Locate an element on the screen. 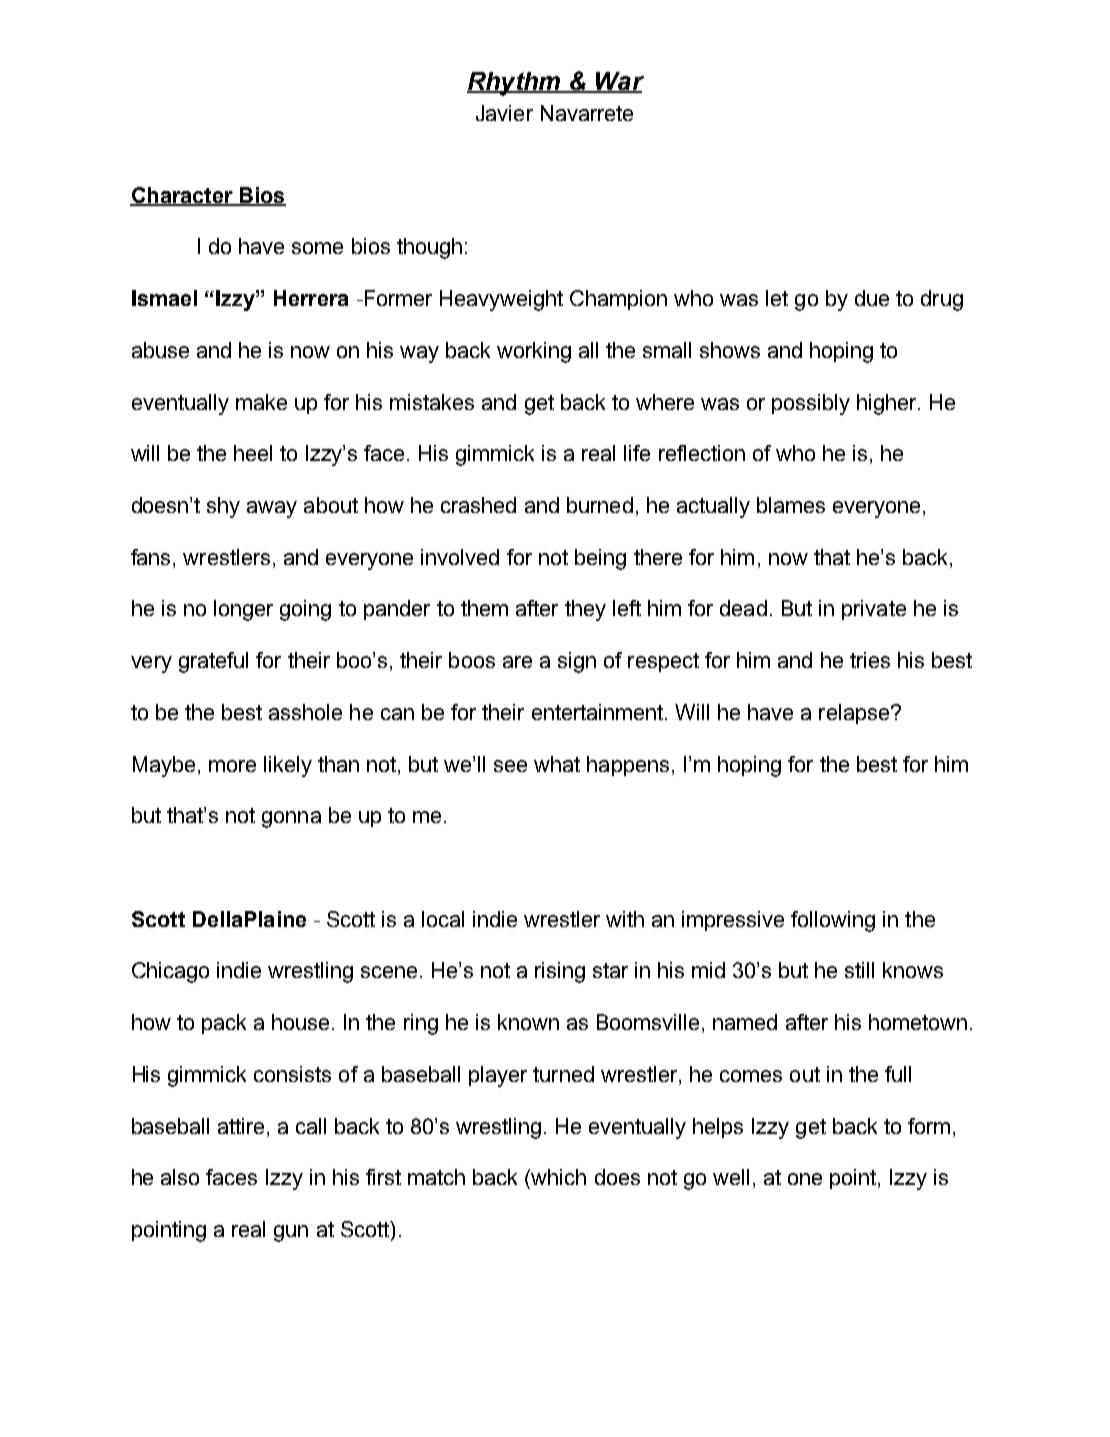 Image resolution: width=1110 pixels, height=1437 pixels. which is located at coordinates (557, 1177).
